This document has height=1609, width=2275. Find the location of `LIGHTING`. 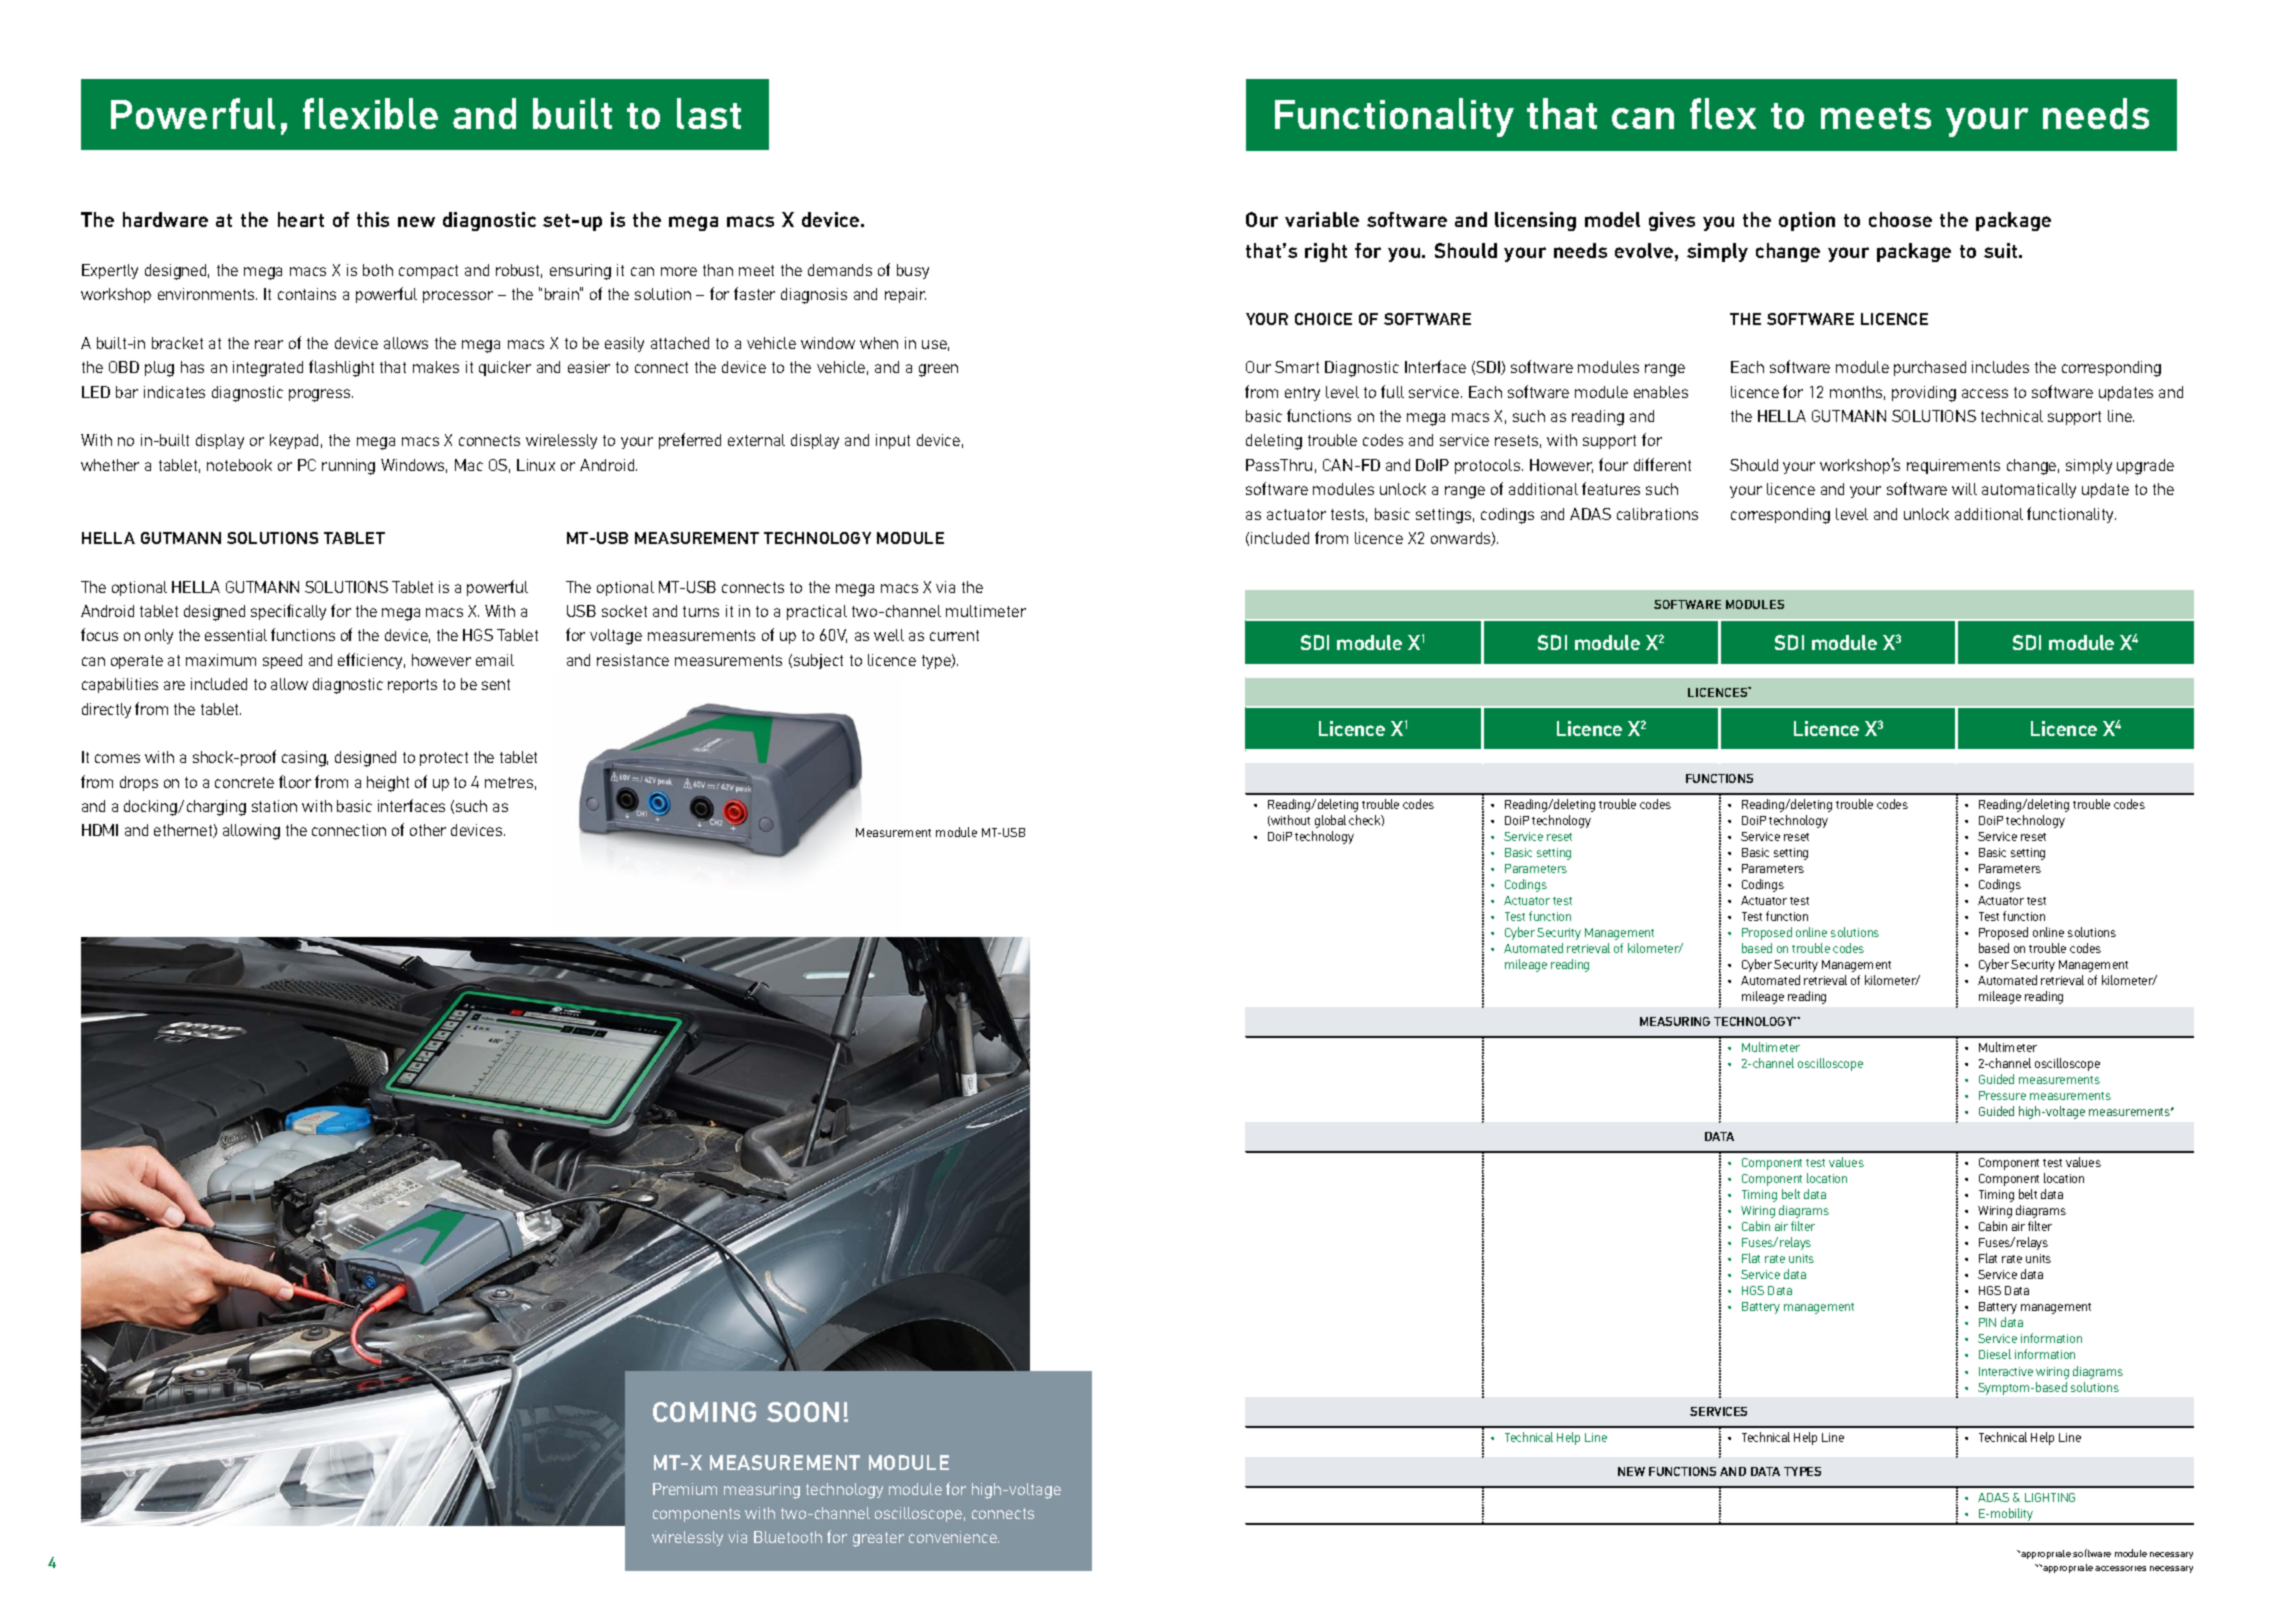

LIGHTING is located at coordinates (2050, 1497).
